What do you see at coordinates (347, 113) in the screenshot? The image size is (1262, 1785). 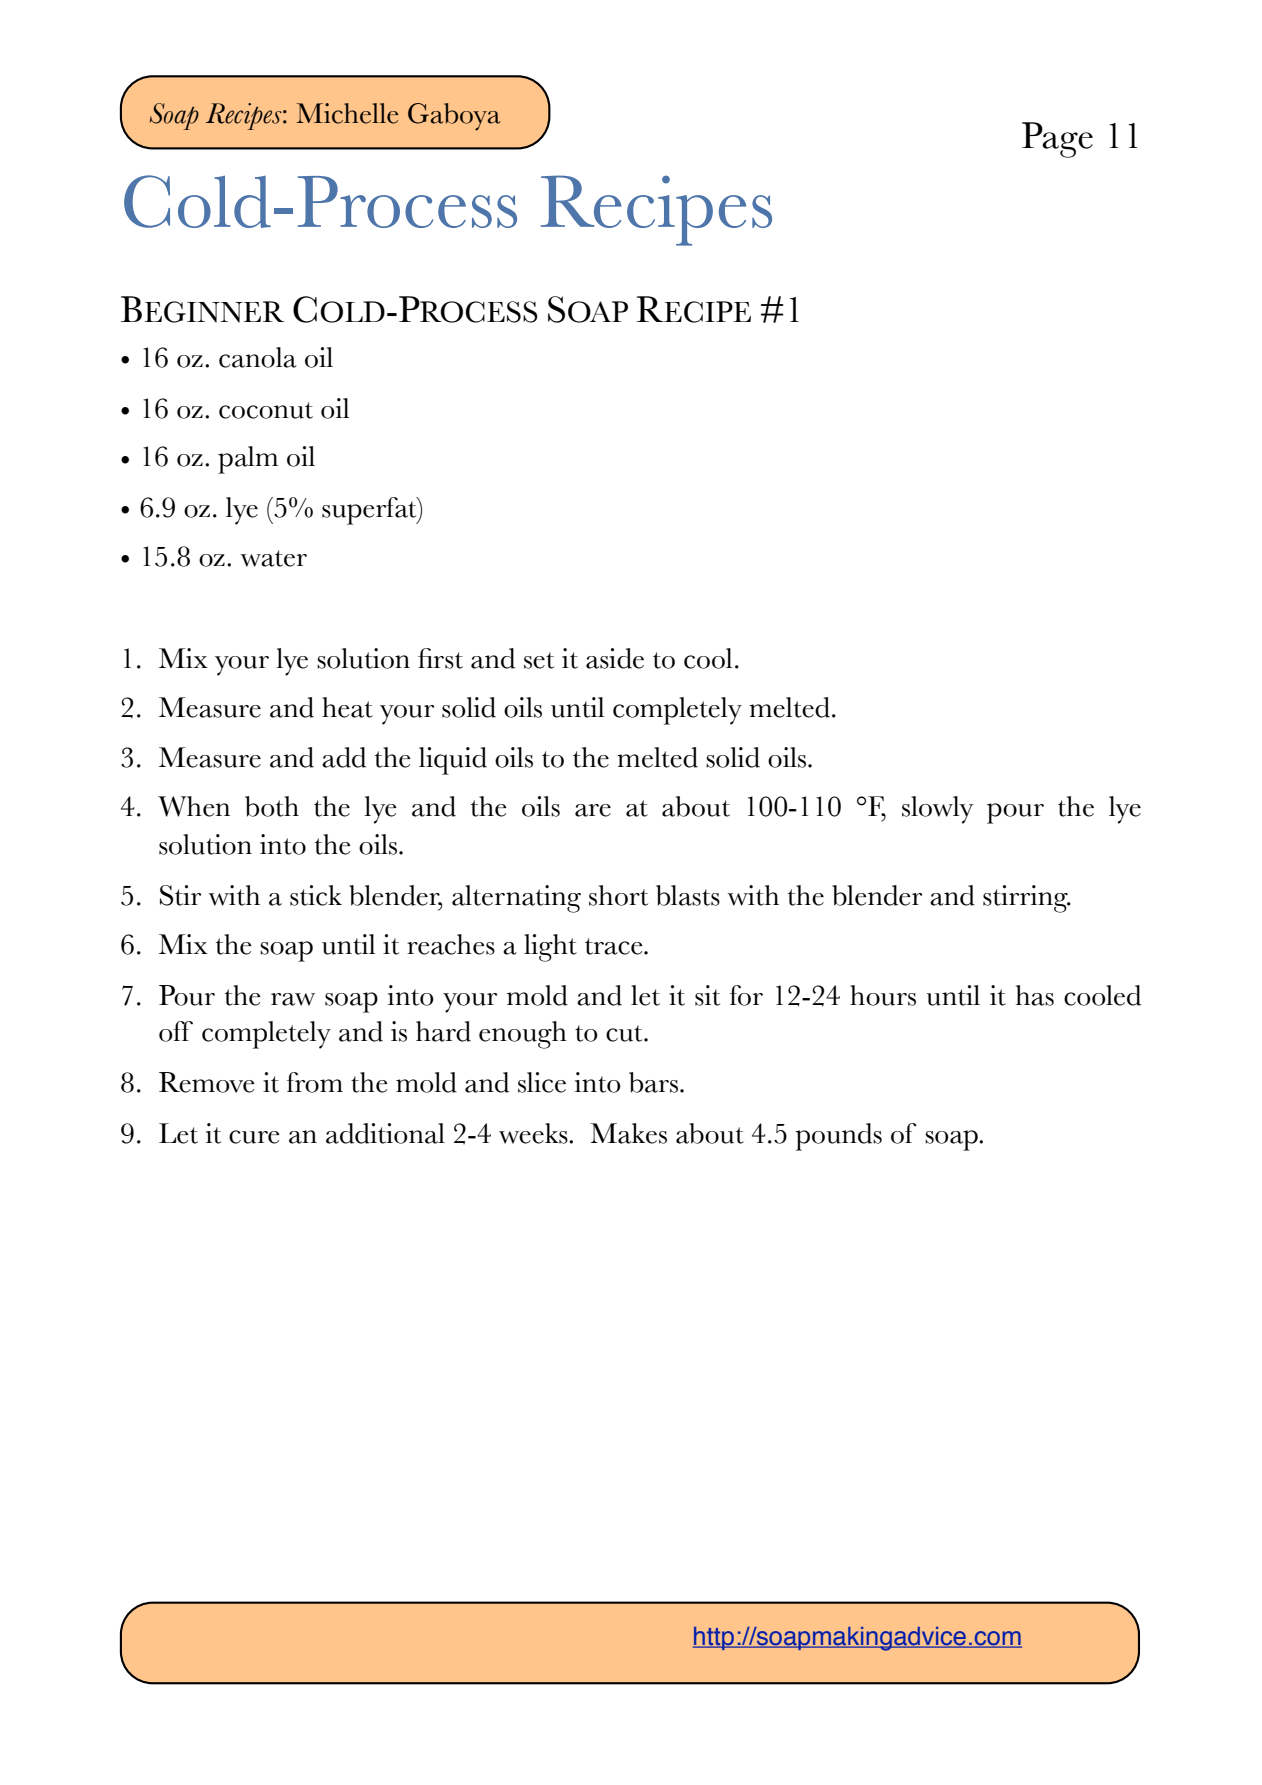 I see `Michelle` at bounding box center [347, 113].
